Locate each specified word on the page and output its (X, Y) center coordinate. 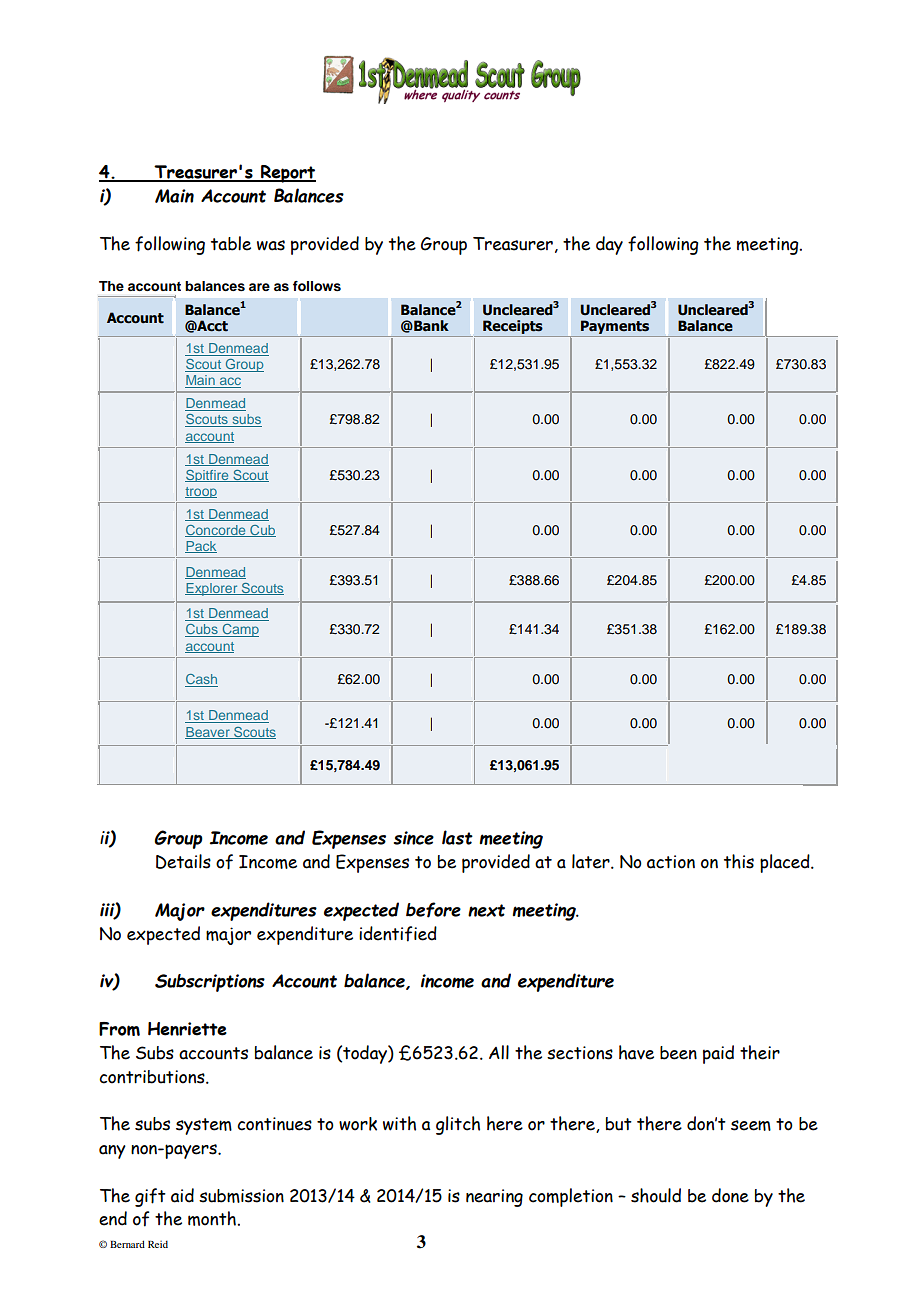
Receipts (513, 328)
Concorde (216, 531)
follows (317, 286)
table (231, 243)
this (739, 861)
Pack (201, 547)
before (433, 910)
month (212, 1218)
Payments (615, 328)
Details (183, 861)
